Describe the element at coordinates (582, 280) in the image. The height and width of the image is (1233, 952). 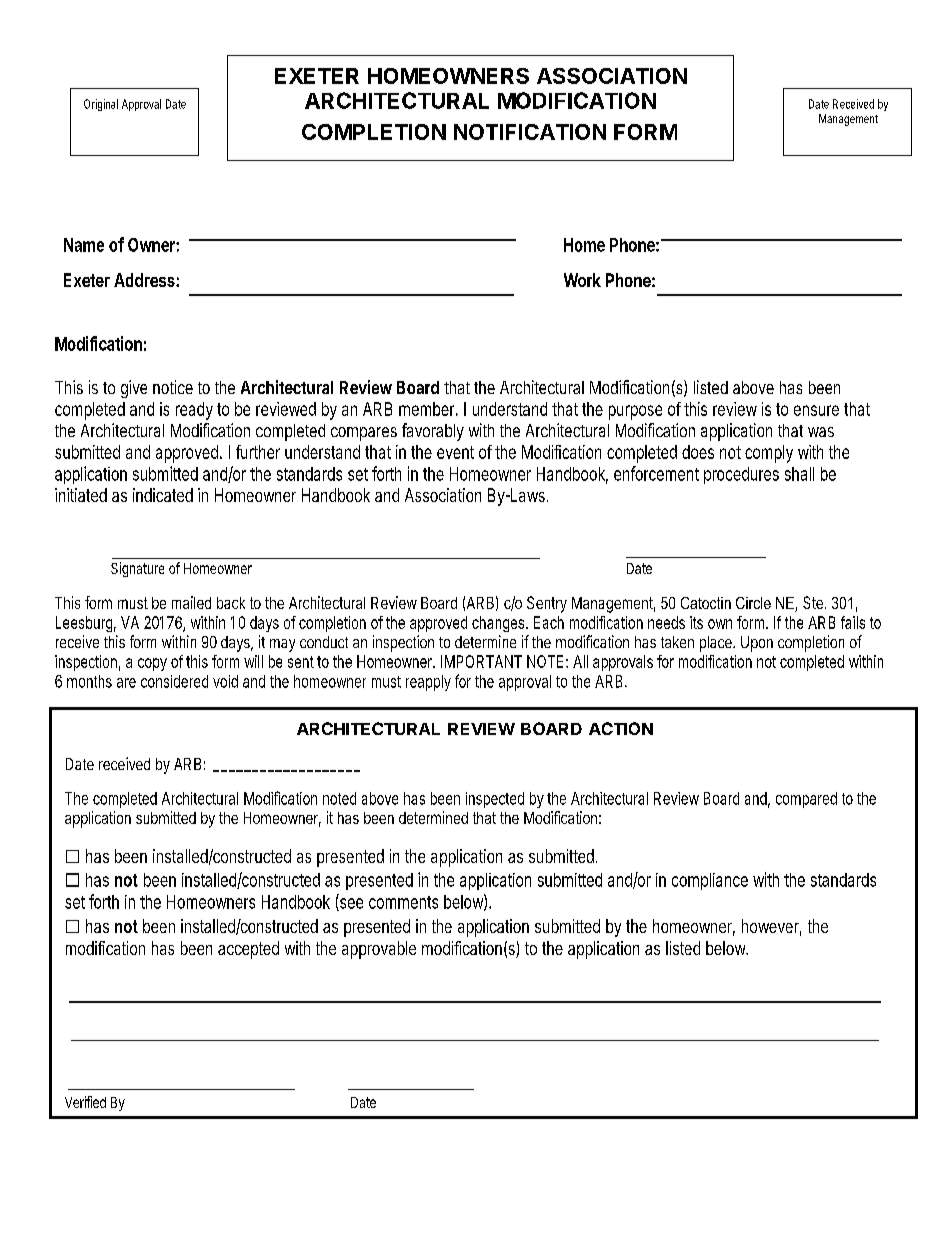
I see `Work` at that location.
